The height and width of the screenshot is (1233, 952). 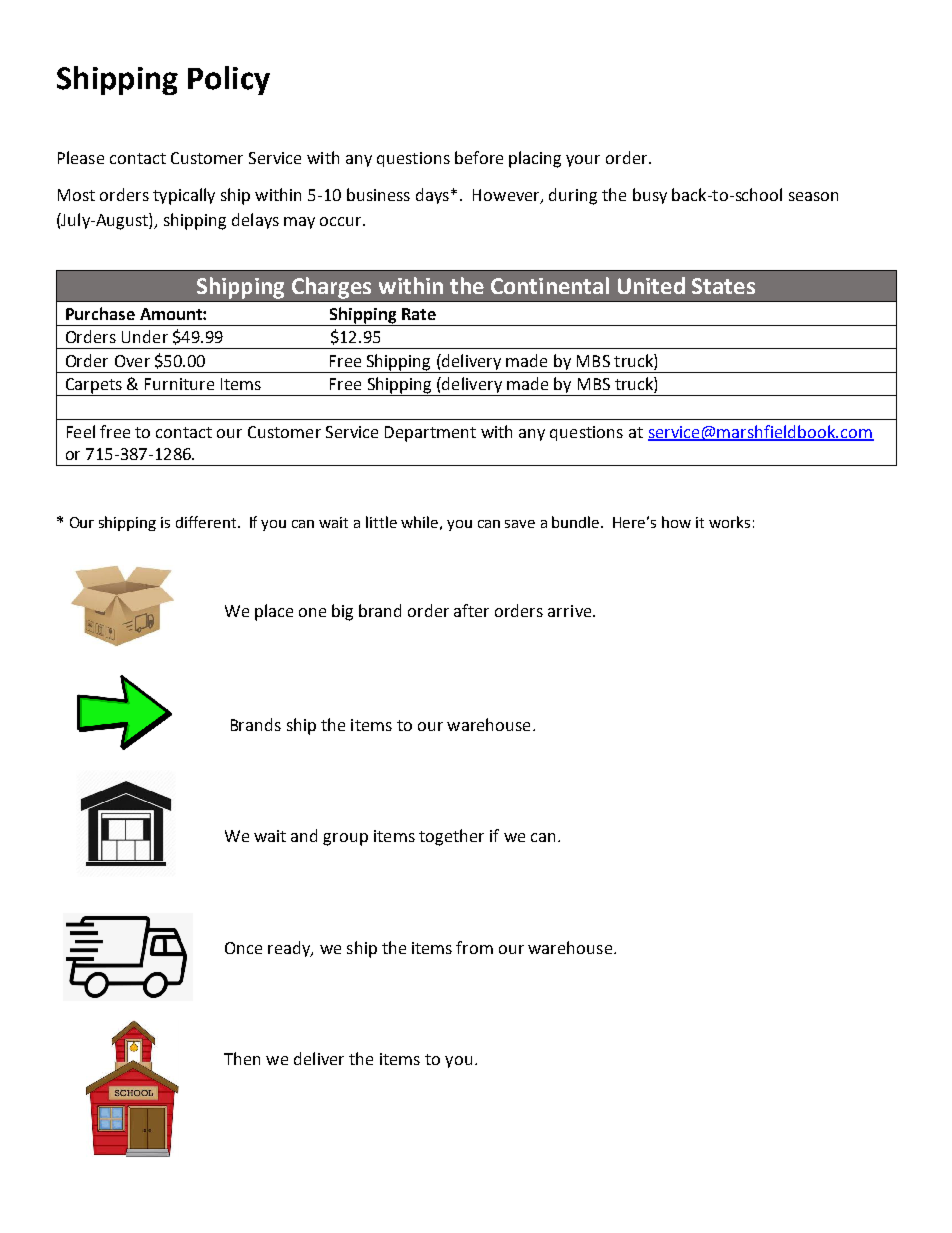 What do you see at coordinates (650, 196) in the screenshot?
I see `busy` at bounding box center [650, 196].
